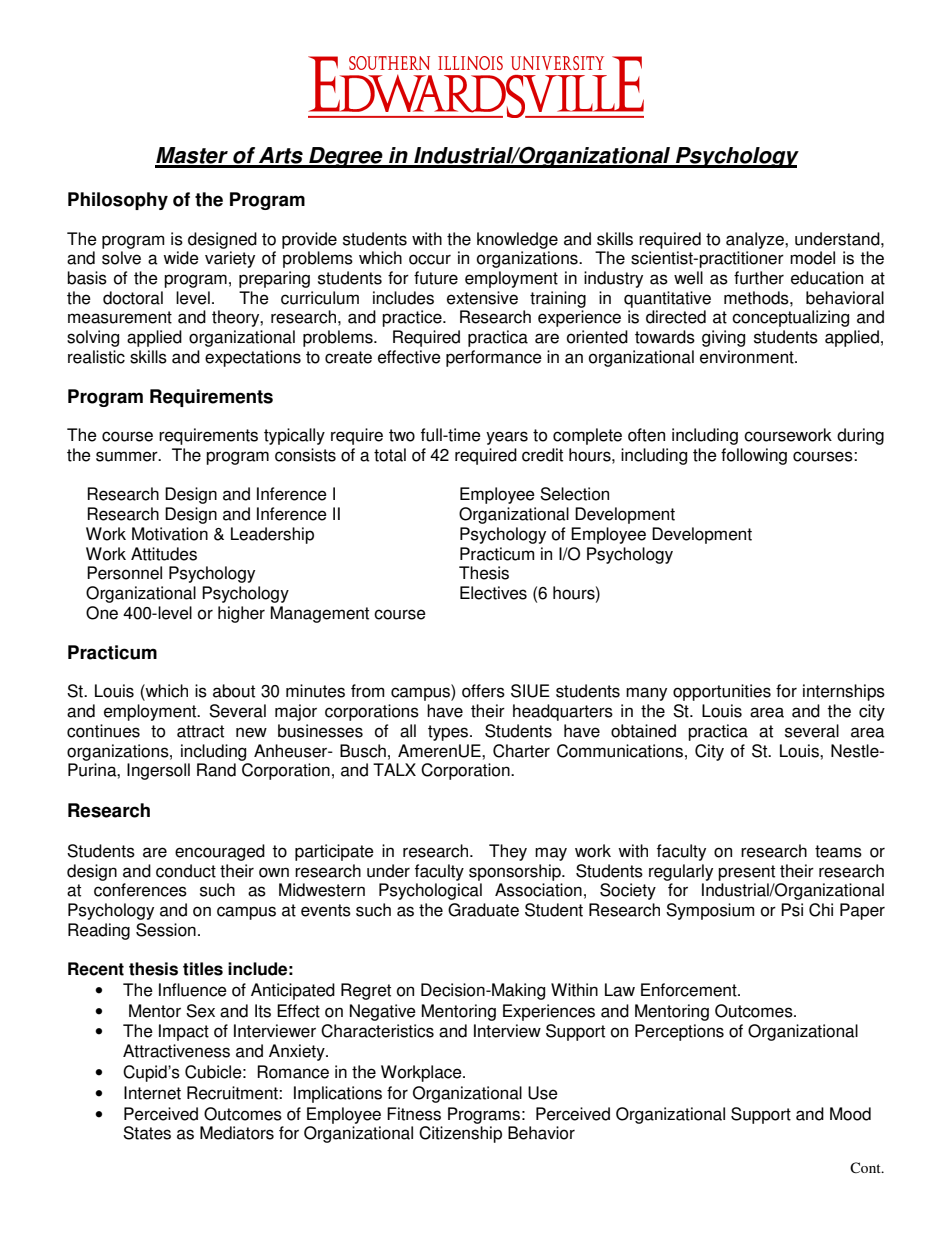 The image size is (952, 1233). Describe the element at coordinates (186, 871) in the screenshot. I see `conduct` at that location.
